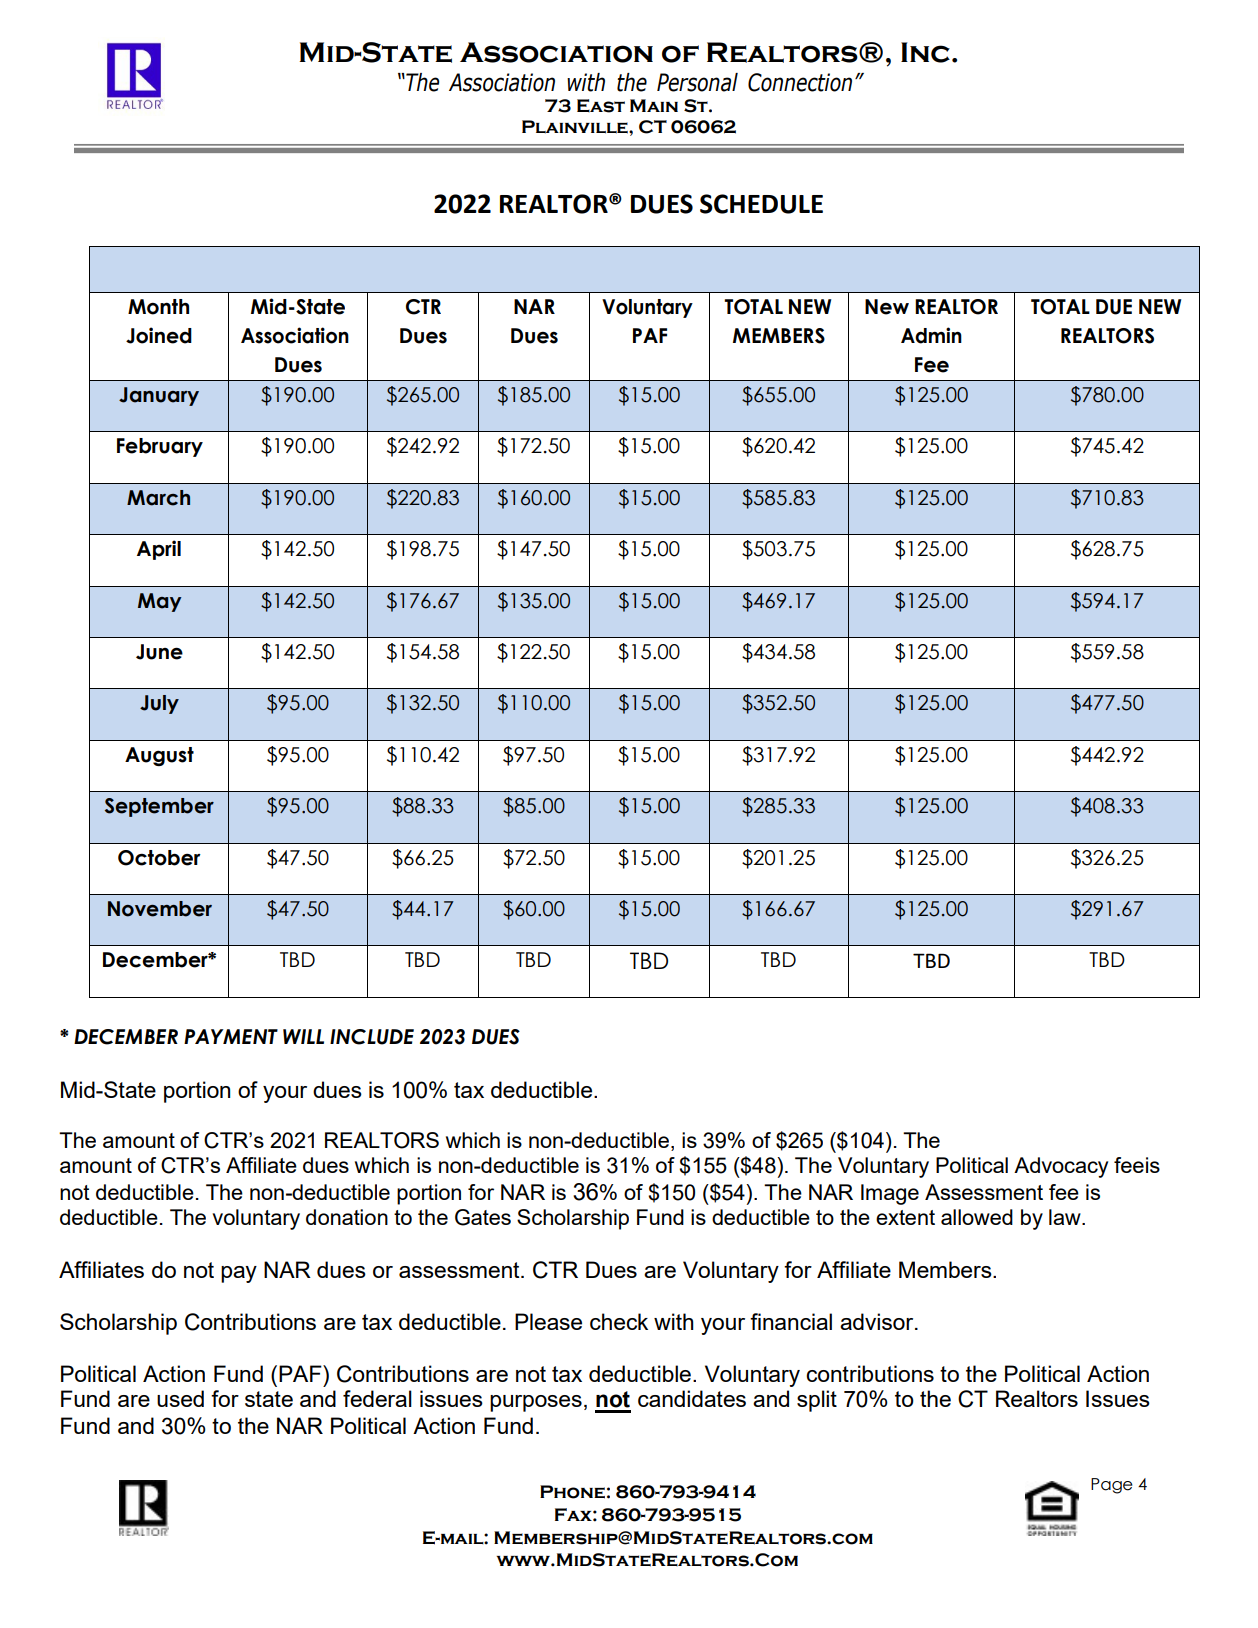  I want to click on Main, so click(654, 105).
